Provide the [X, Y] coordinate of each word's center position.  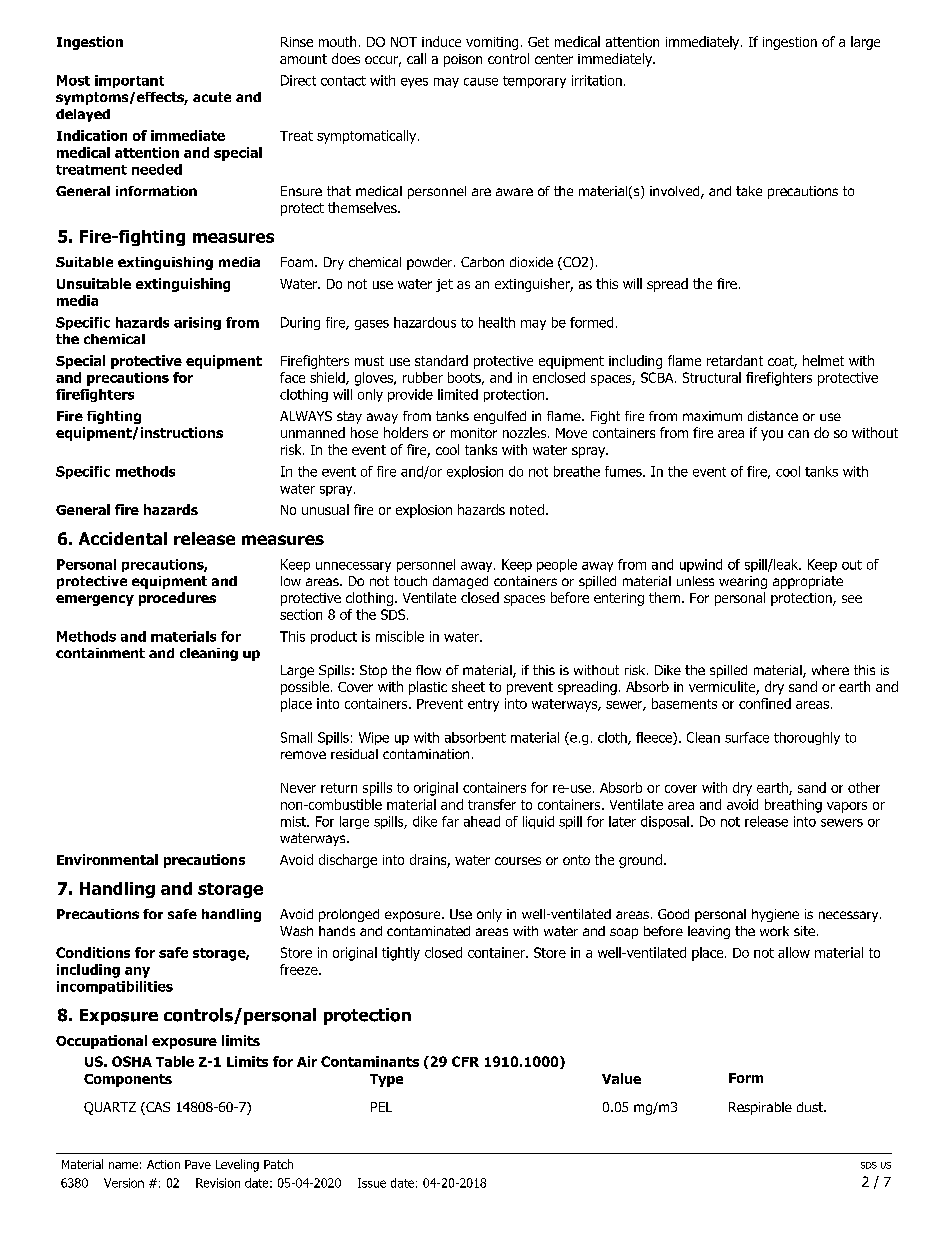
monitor [474, 433]
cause [481, 82]
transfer [492, 804]
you [772, 435]
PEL [381, 1107]
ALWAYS [306, 416]
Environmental [107, 859]
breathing [793, 806]
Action [163, 1164]
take [749, 191]
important [129, 81]
